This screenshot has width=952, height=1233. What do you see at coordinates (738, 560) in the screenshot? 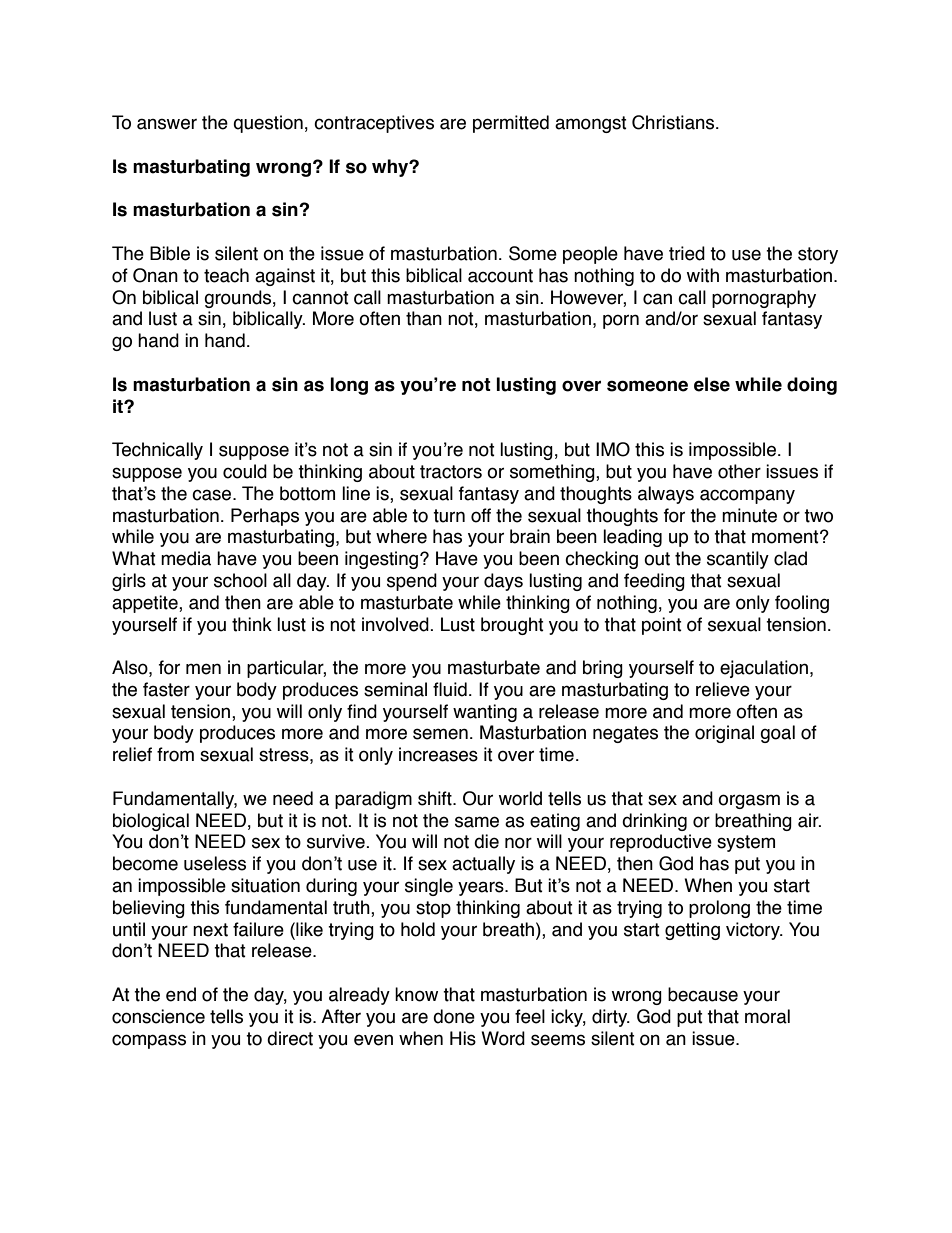
I see `scantily` at bounding box center [738, 560].
